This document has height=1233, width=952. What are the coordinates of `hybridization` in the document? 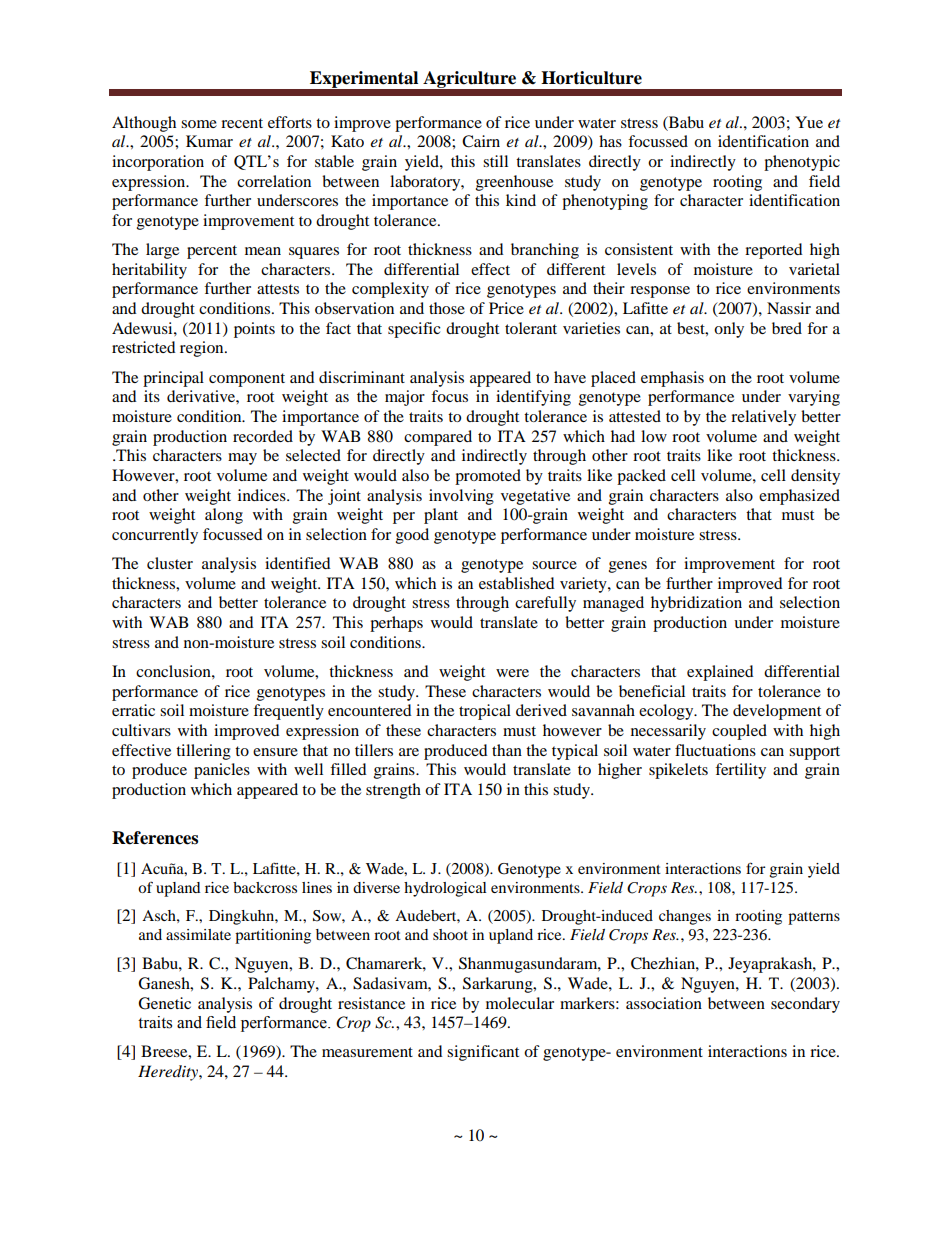 It's located at (696, 604).
